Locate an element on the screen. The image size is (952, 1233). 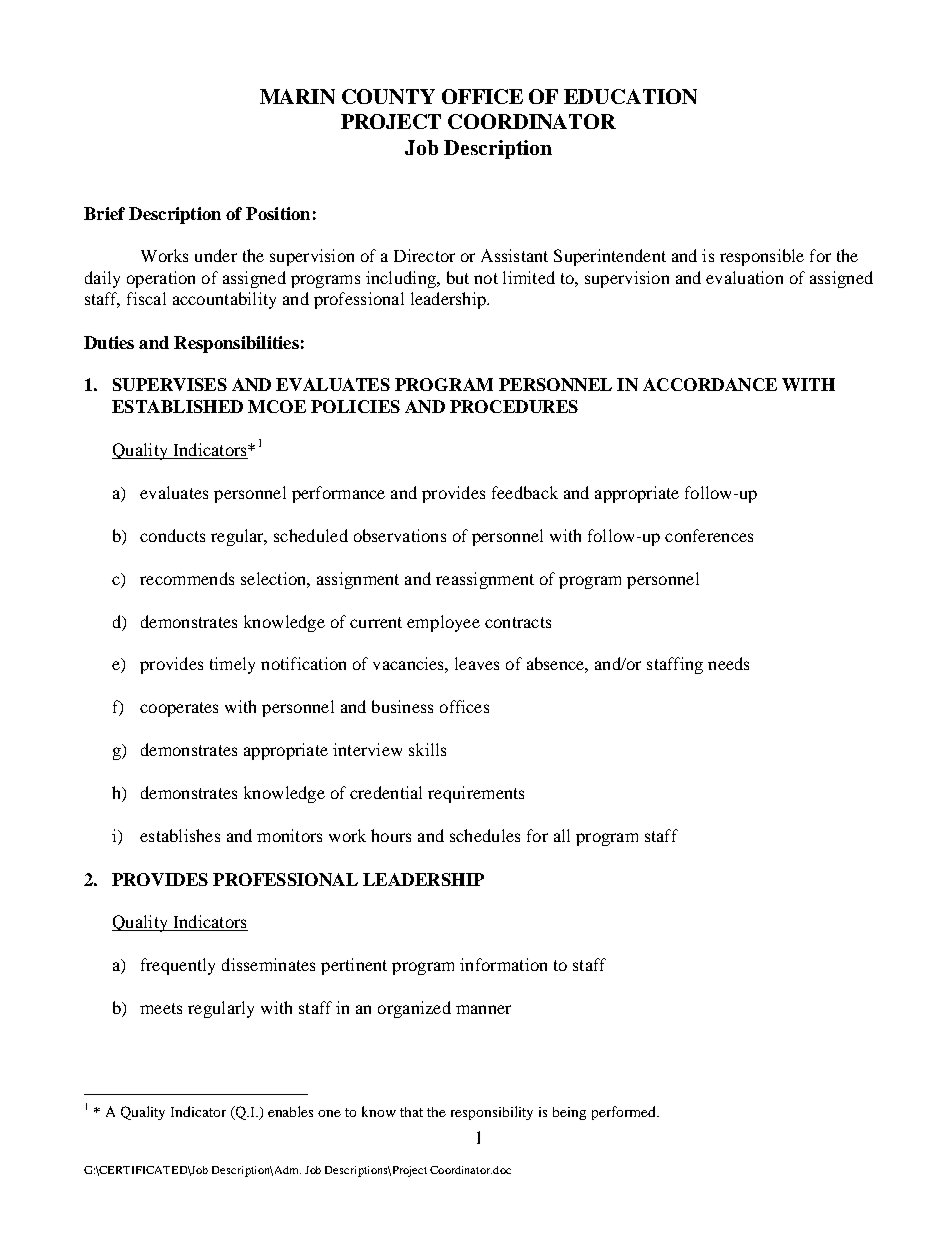
COUNTY is located at coordinates (388, 96).
